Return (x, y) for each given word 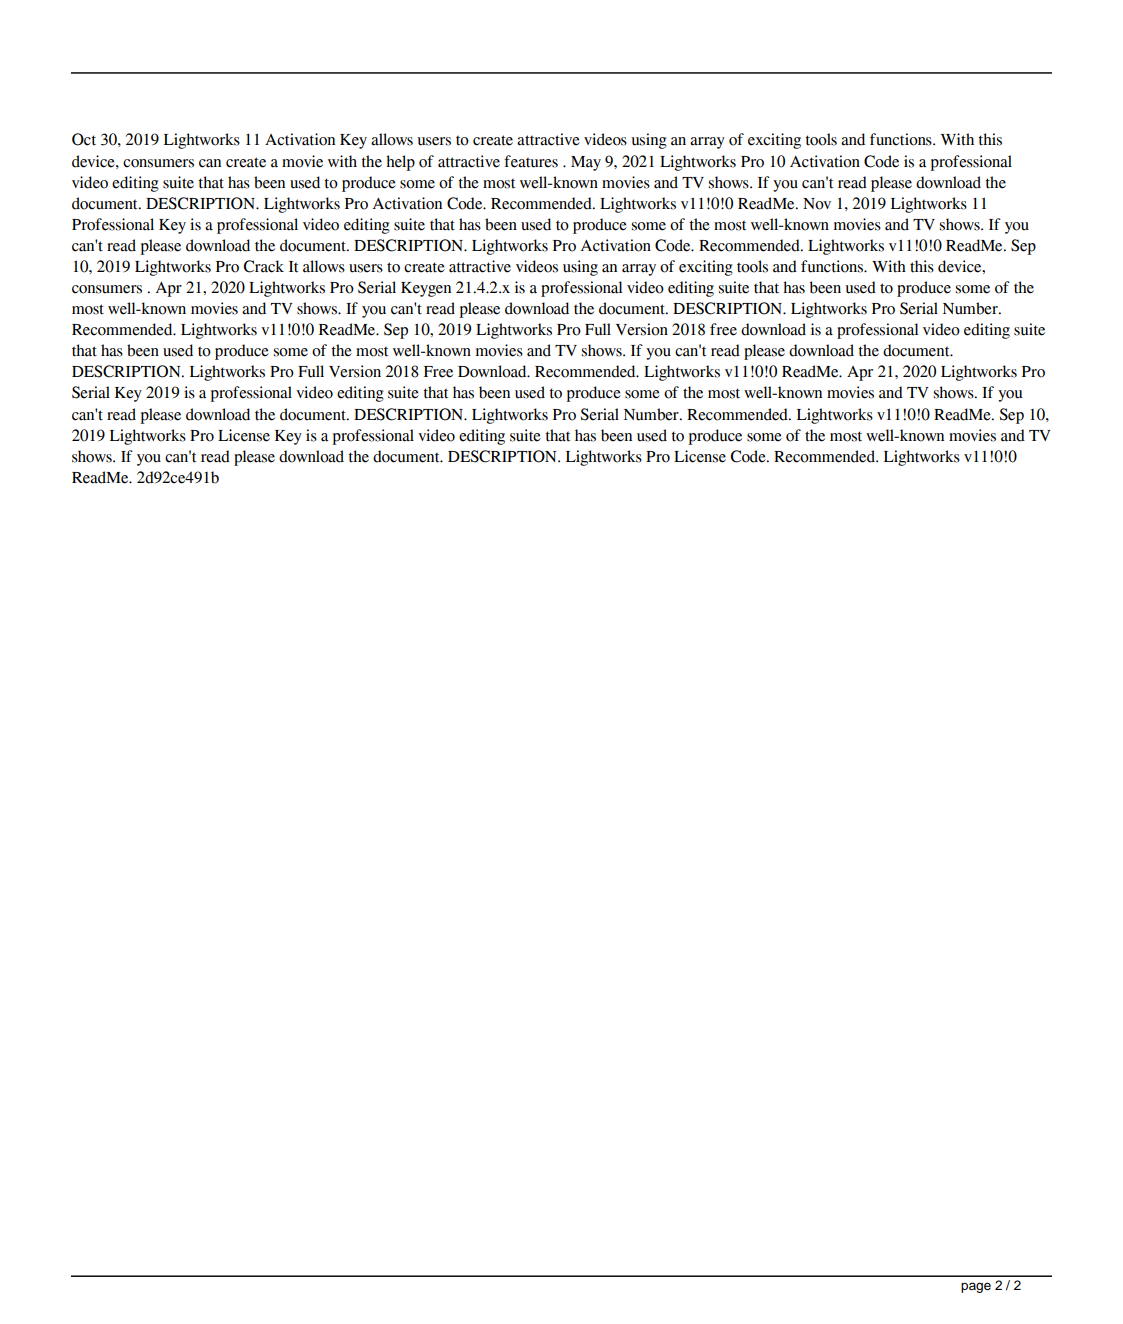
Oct (84, 139)
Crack (264, 266)
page (976, 1287)
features (531, 161)
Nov (817, 204)
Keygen (426, 289)
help (400, 163)
